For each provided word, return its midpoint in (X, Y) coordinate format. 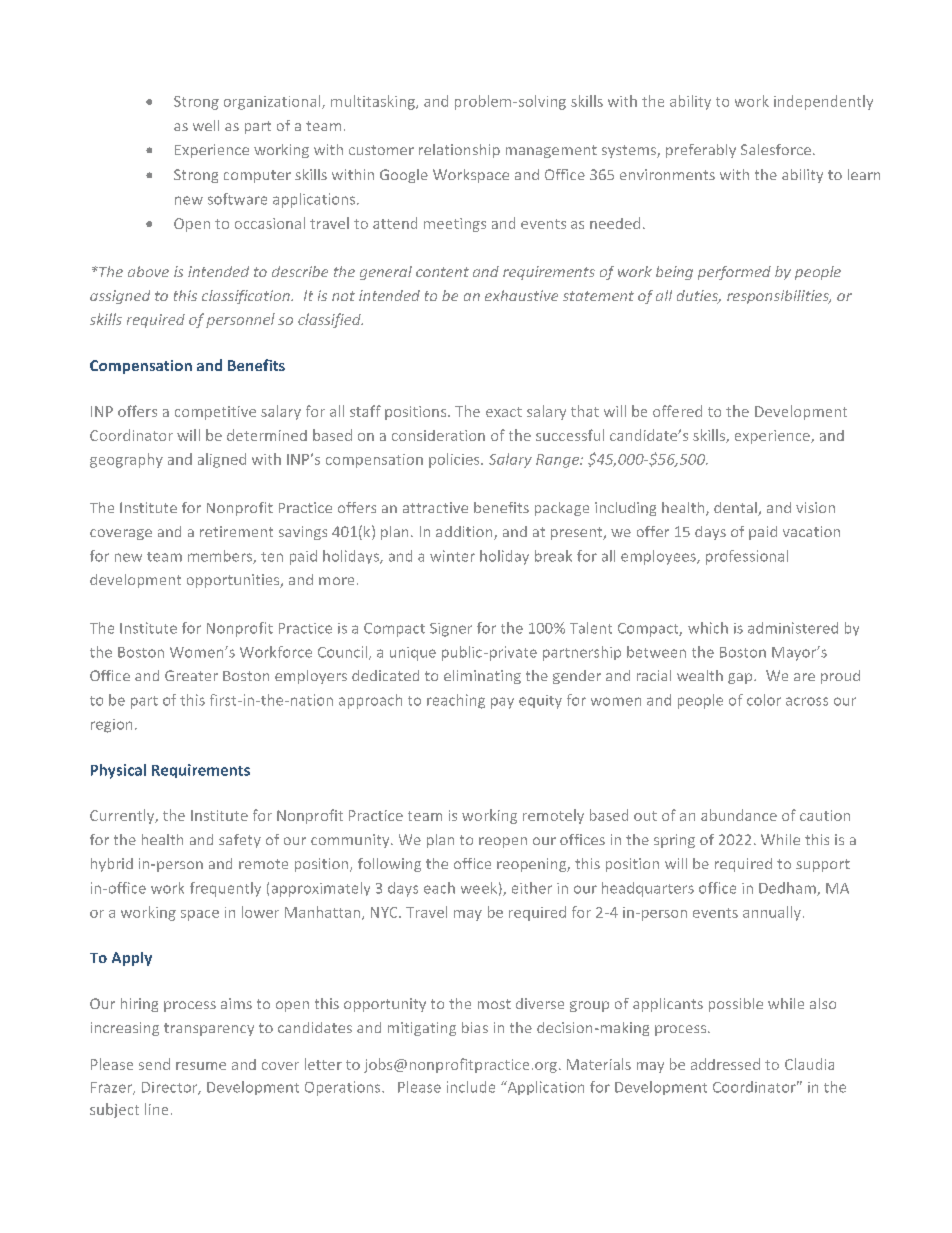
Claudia (809, 1064)
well (206, 125)
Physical (118, 771)
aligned (222, 460)
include (471, 1087)
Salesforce (776, 149)
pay (502, 703)
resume (201, 1066)
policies (455, 460)
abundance (739, 815)
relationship (459, 151)
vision (815, 507)
